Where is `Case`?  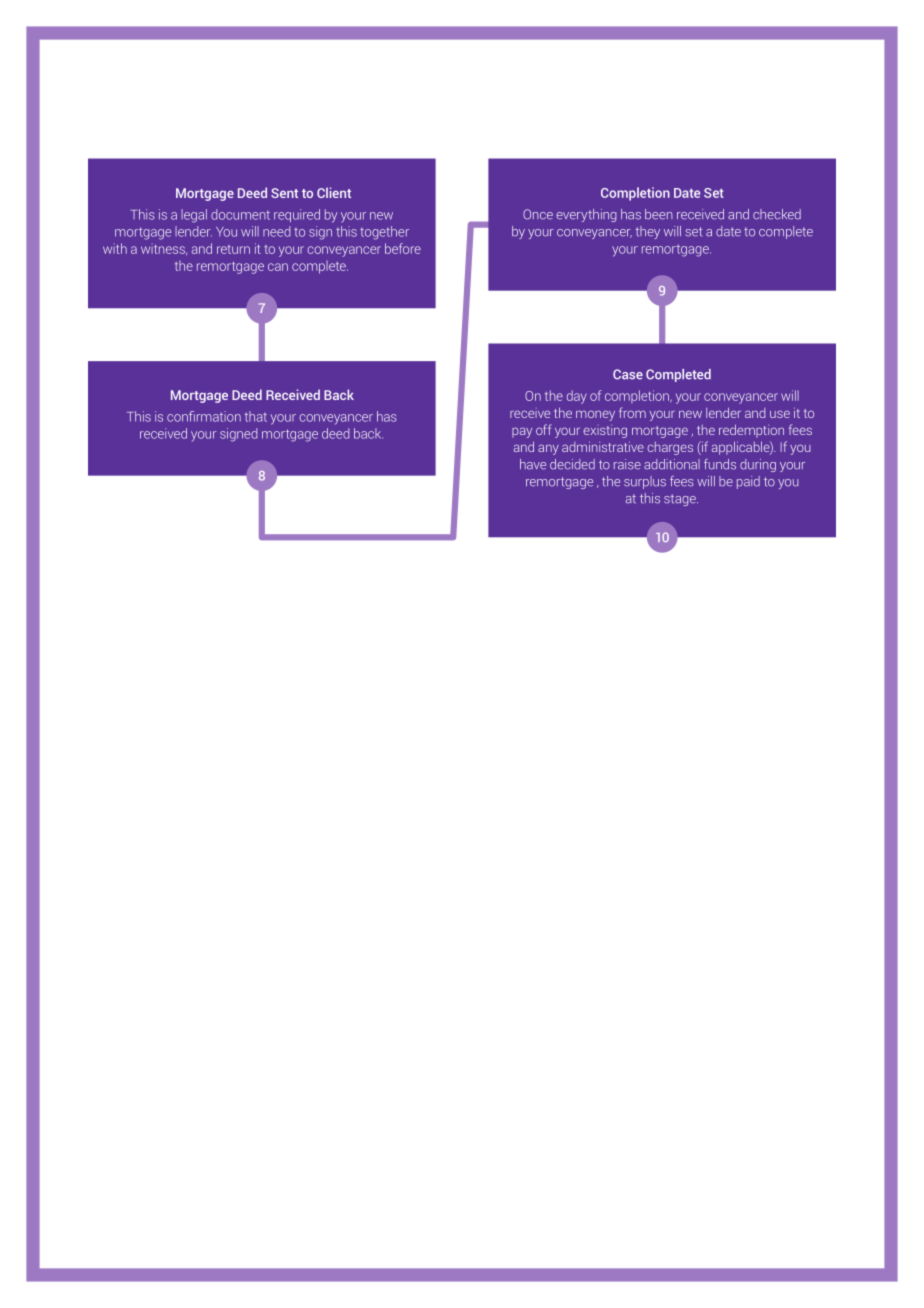
Case is located at coordinates (628, 374).
